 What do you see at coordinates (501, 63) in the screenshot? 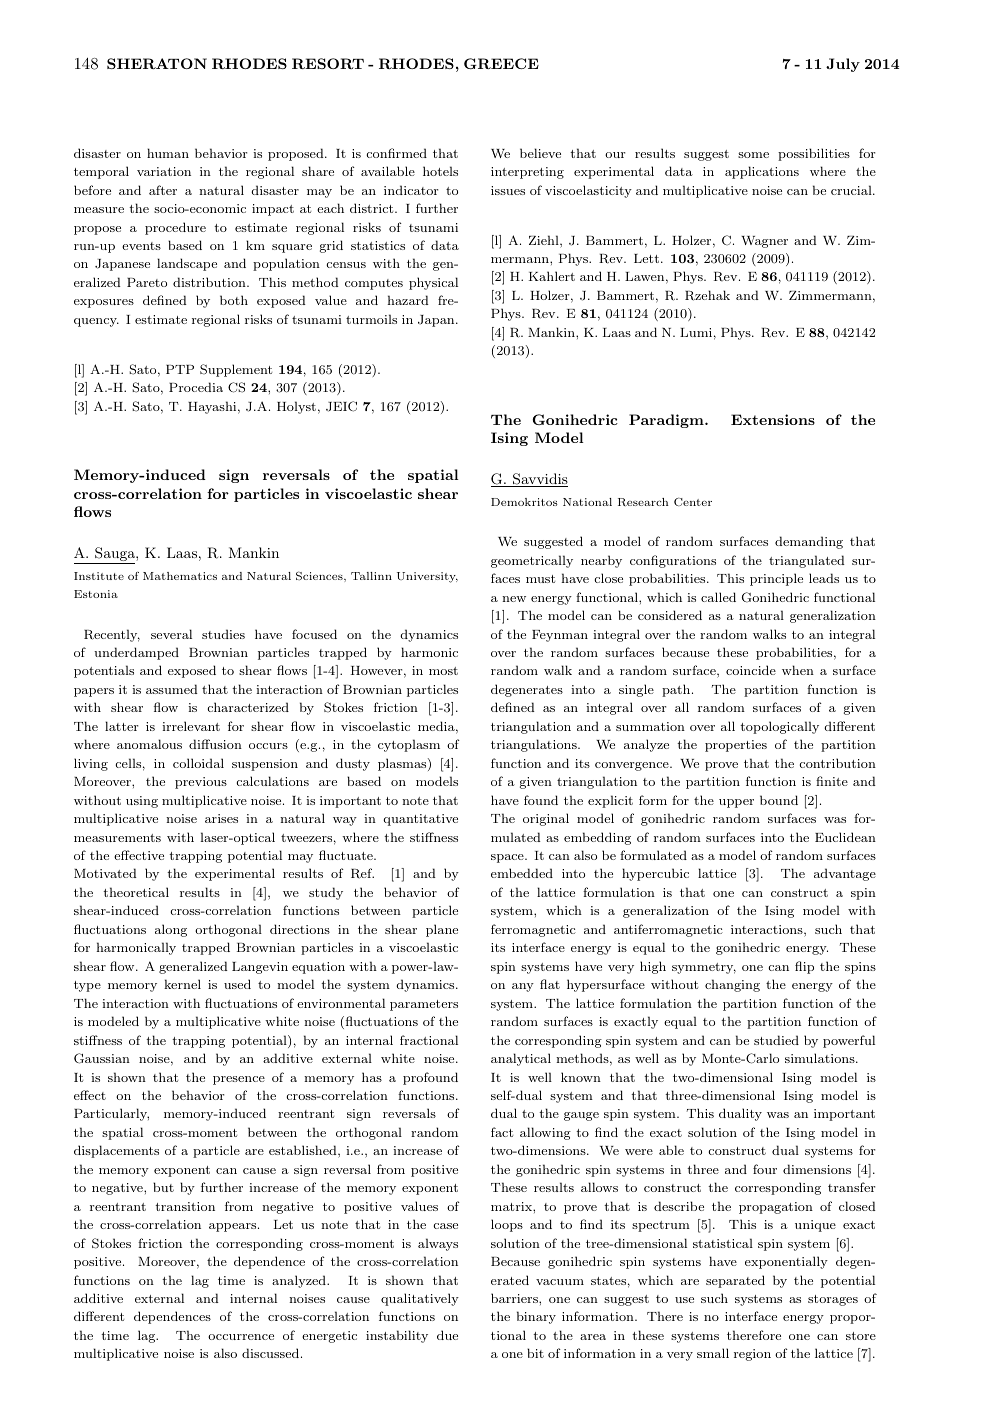
I see `GREECE` at bounding box center [501, 63].
